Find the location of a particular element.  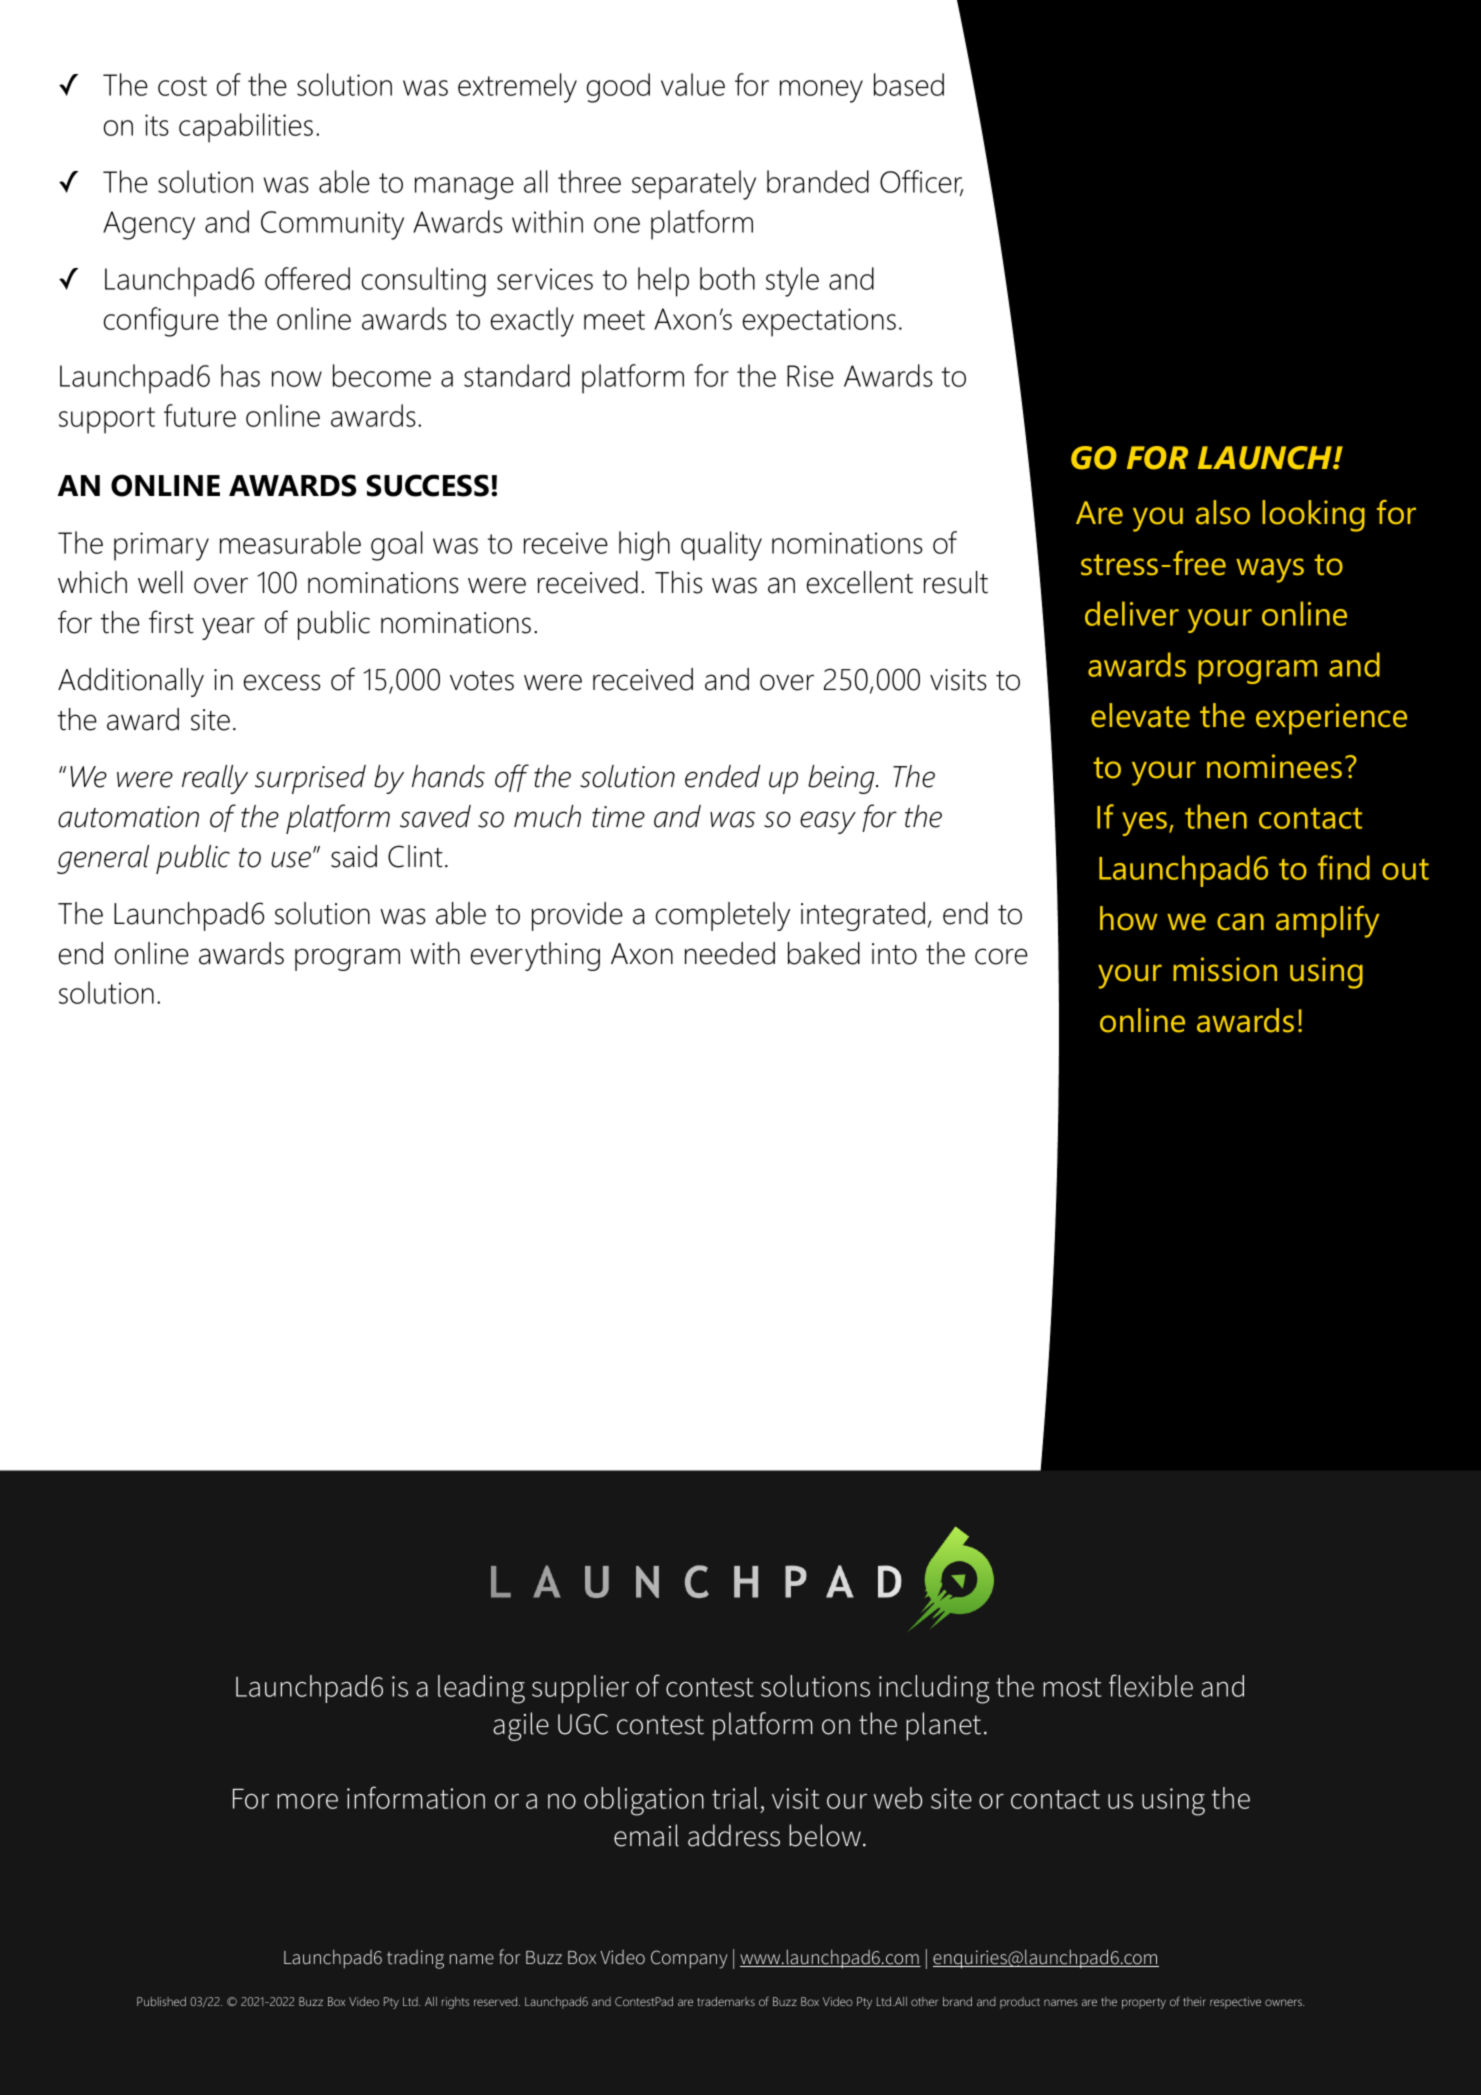

ended is located at coordinates (722, 776).
